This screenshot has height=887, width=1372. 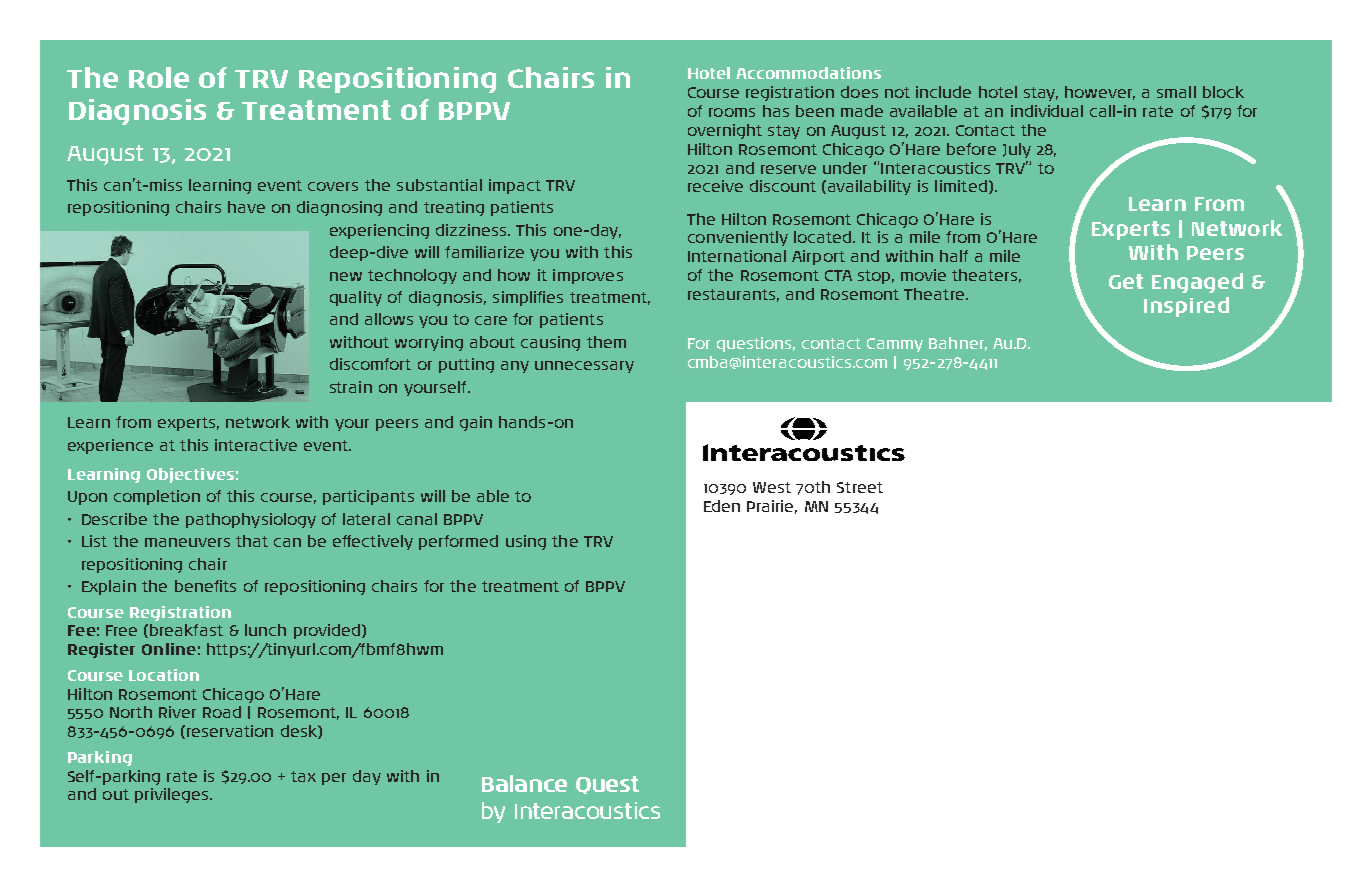 I want to click on Get, so click(x=1126, y=281).
